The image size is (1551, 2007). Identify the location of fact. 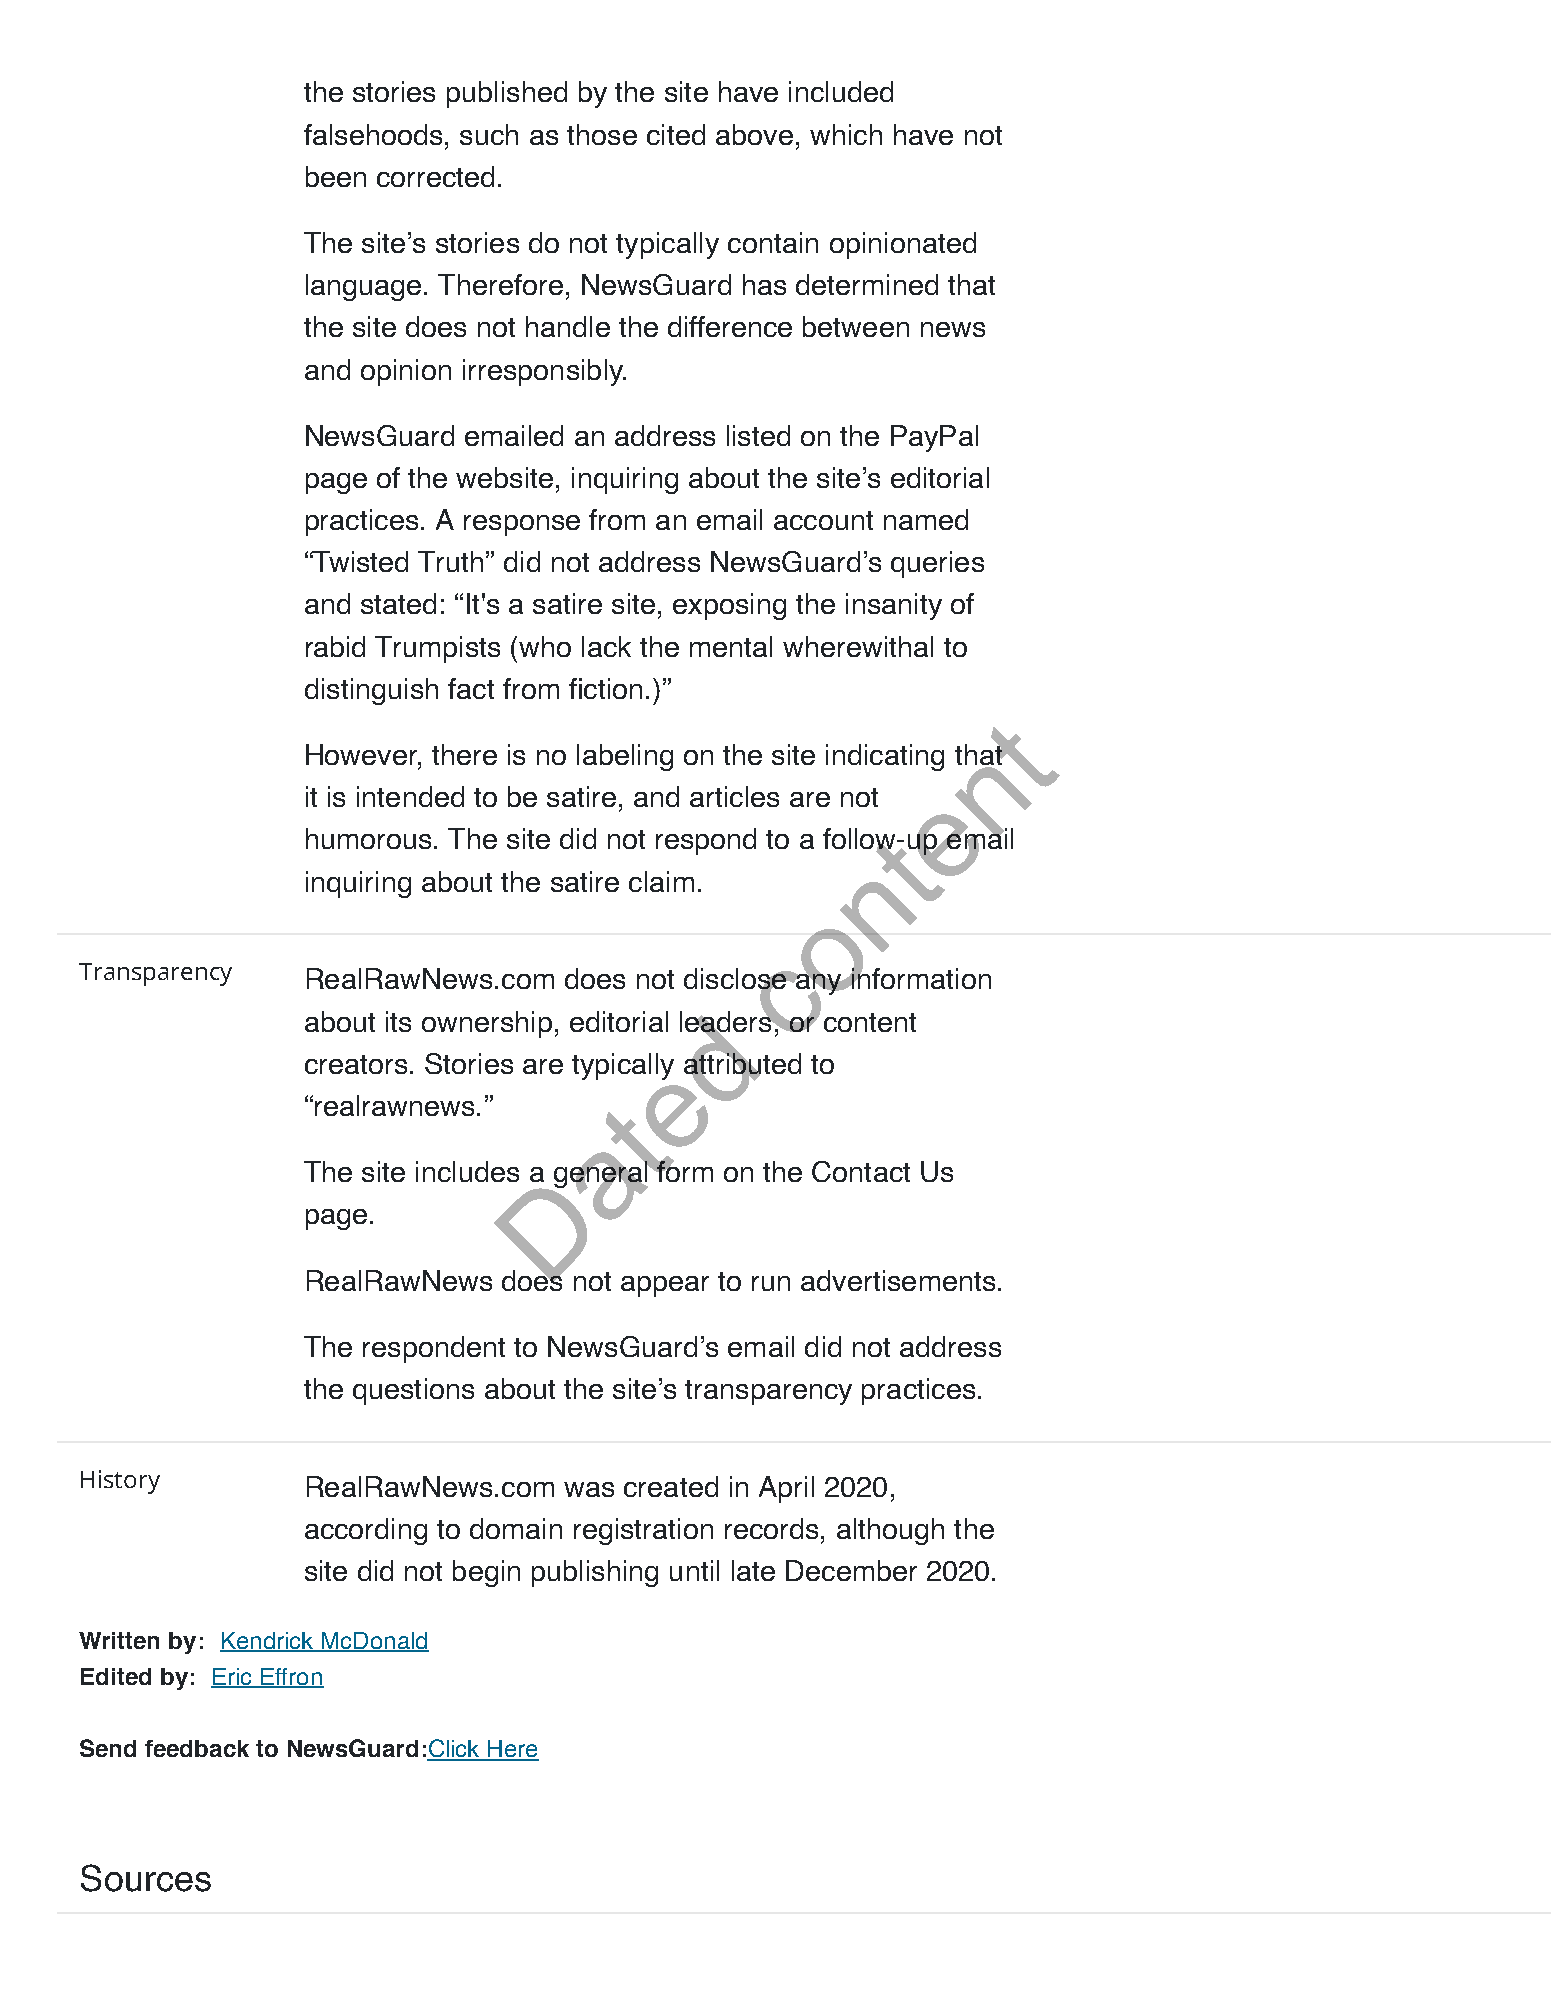
(471, 688).
